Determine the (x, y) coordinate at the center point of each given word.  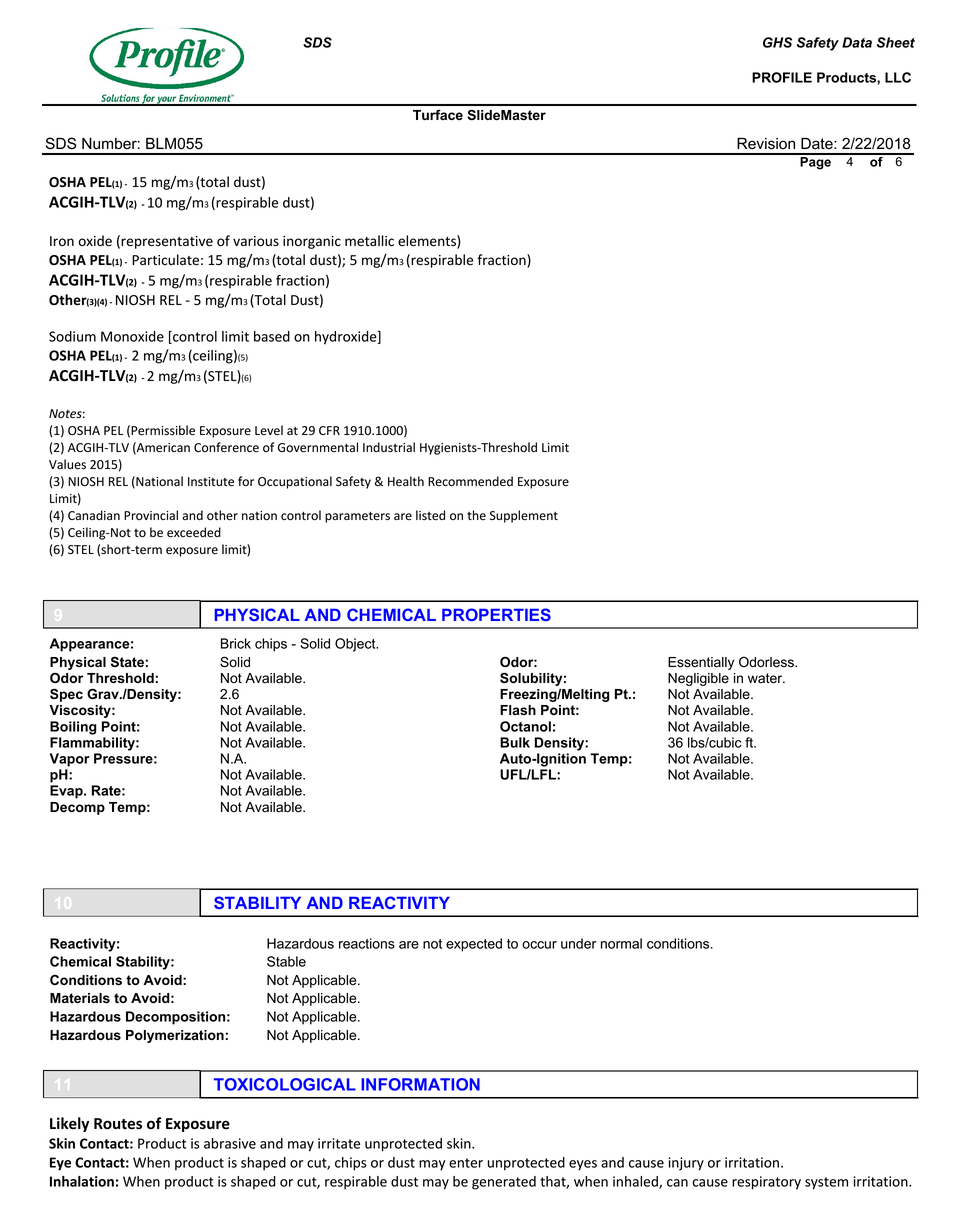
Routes (118, 1124)
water (766, 678)
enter (466, 1163)
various (256, 241)
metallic (369, 240)
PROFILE (782, 77)
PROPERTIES (496, 614)
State (127, 661)
